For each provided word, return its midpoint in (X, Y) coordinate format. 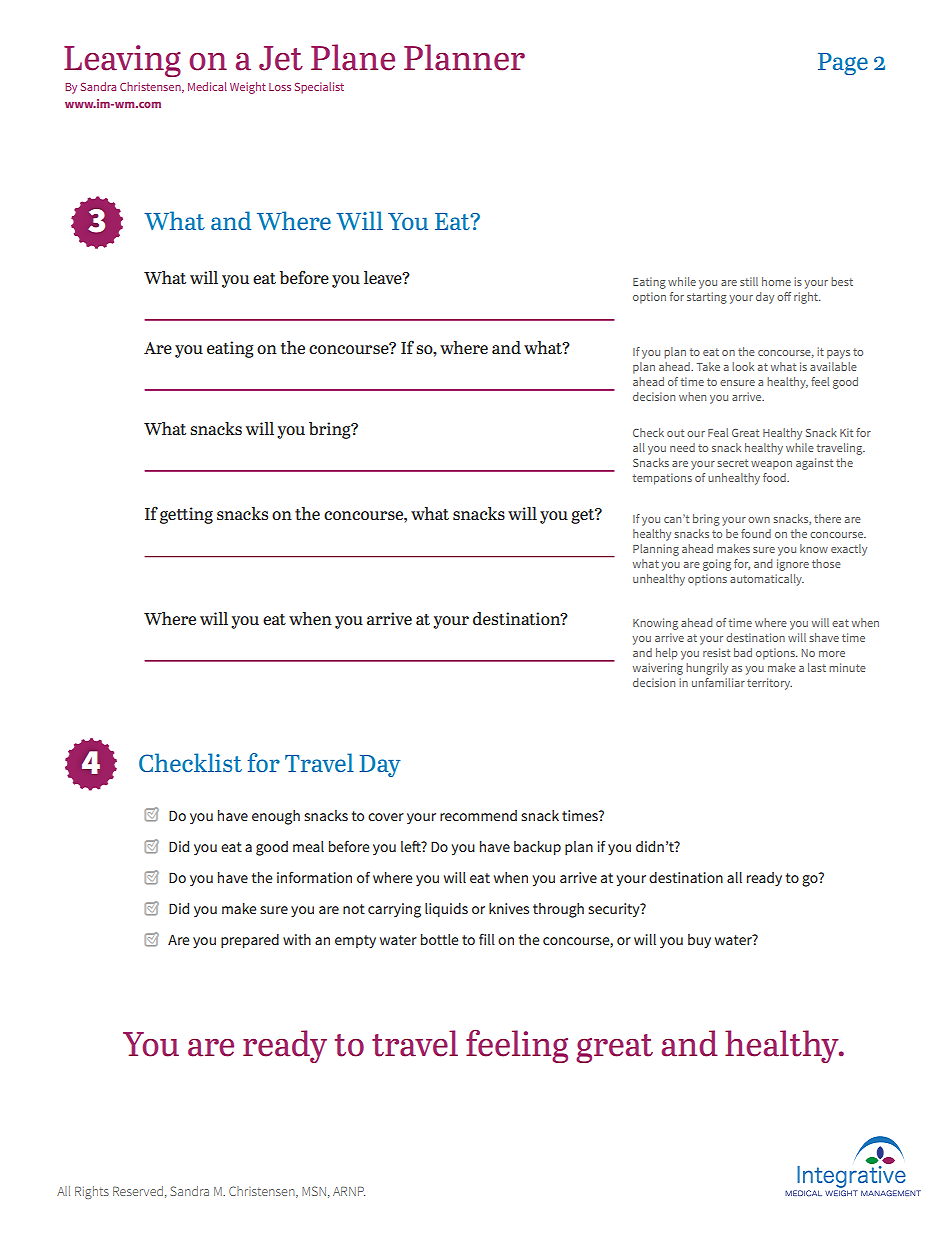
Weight (248, 88)
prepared (250, 941)
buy (699, 941)
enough (276, 817)
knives (509, 908)
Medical (207, 86)
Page (843, 64)
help (667, 654)
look (743, 366)
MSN (314, 1191)
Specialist (319, 88)
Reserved (138, 1191)
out (675, 433)
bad (743, 652)
